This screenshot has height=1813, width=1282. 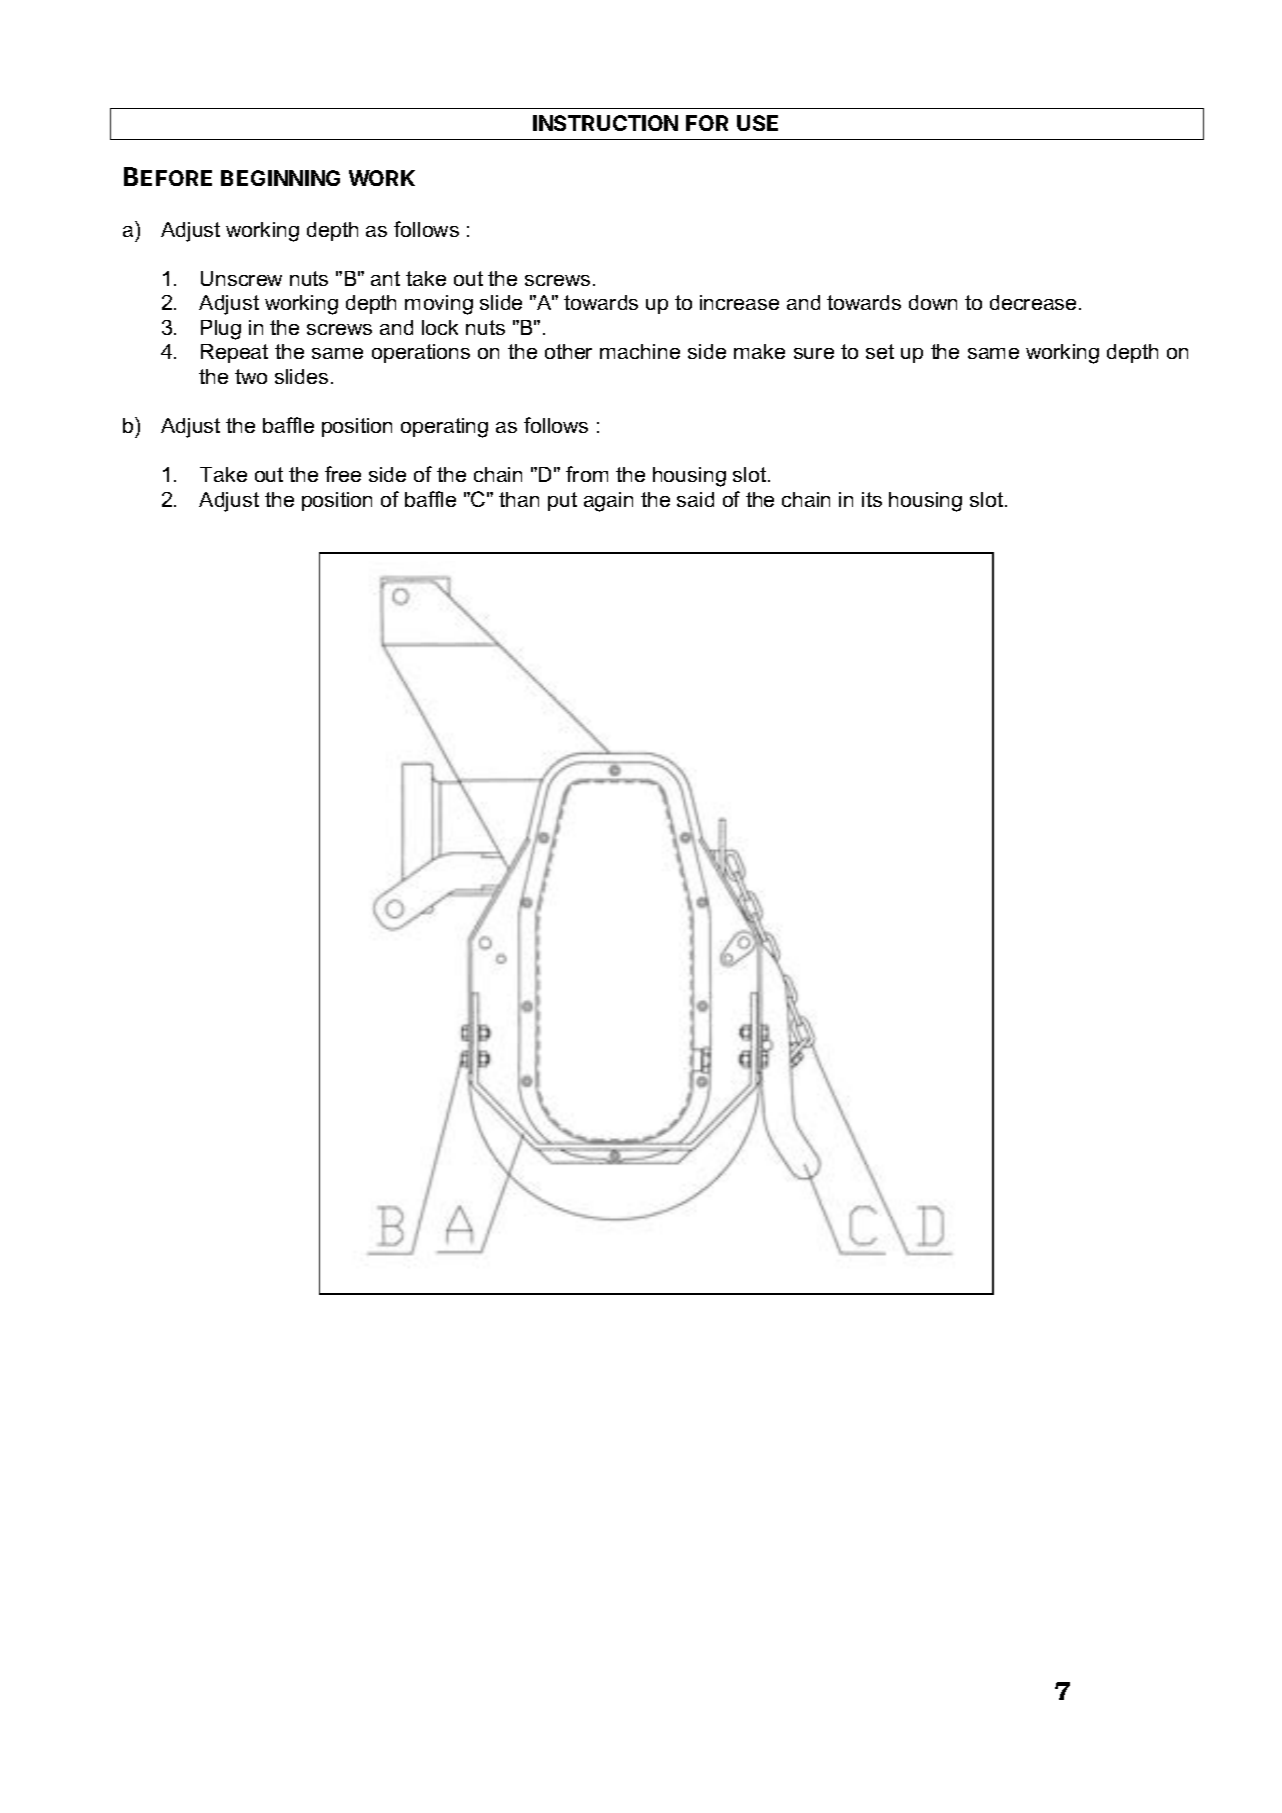 I want to click on BEGINNING, so click(x=280, y=178).
